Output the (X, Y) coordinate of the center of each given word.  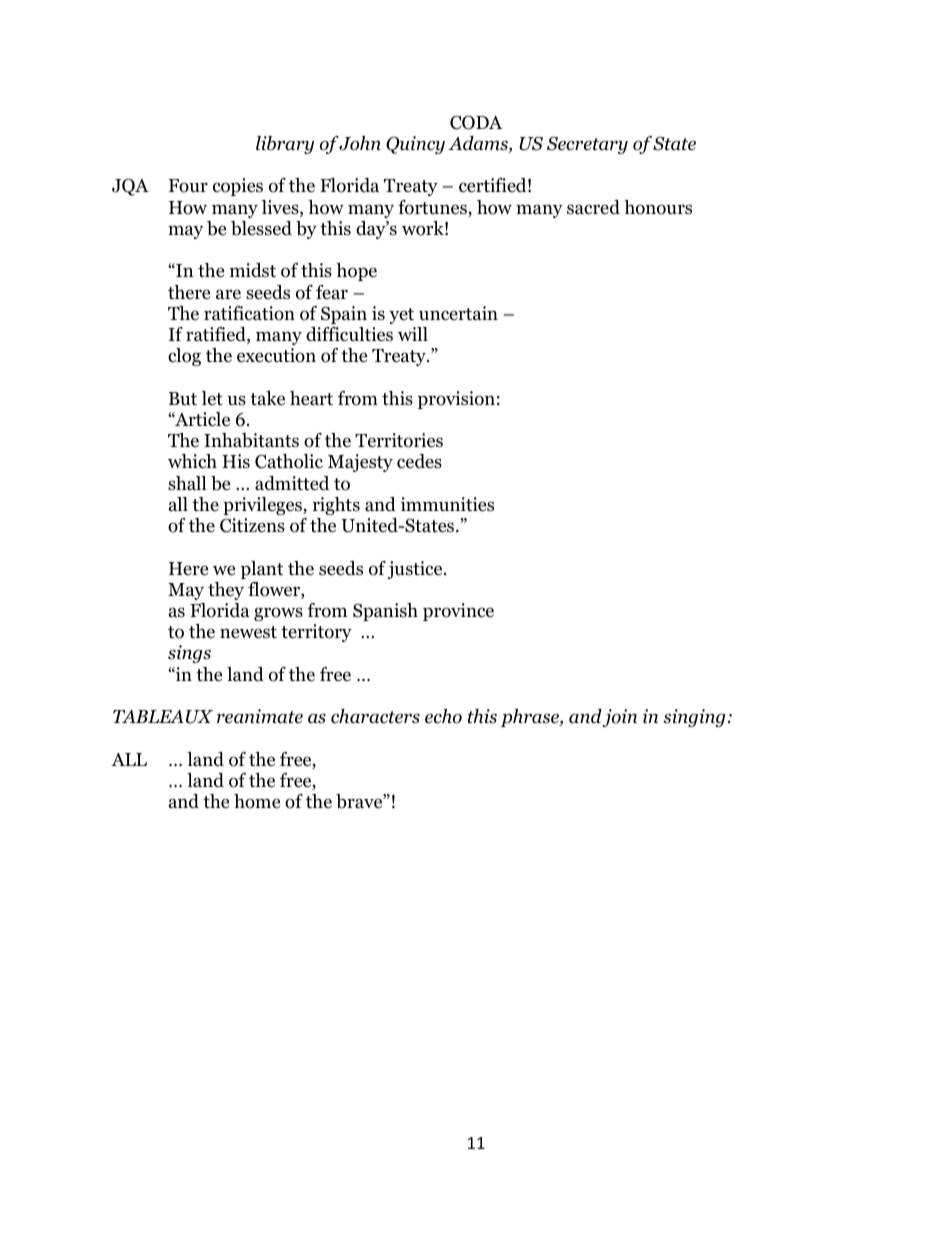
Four (188, 186)
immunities (447, 504)
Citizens (252, 525)
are (228, 294)
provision (456, 400)
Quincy (415, 145)
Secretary (587, 145)
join (619, 718)
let (212, 398)
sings (189, 654)
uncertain (458, 313)
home (257, 801)
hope (356, 272)
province (458, 612)
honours (658, 207)
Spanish (385, 612)
